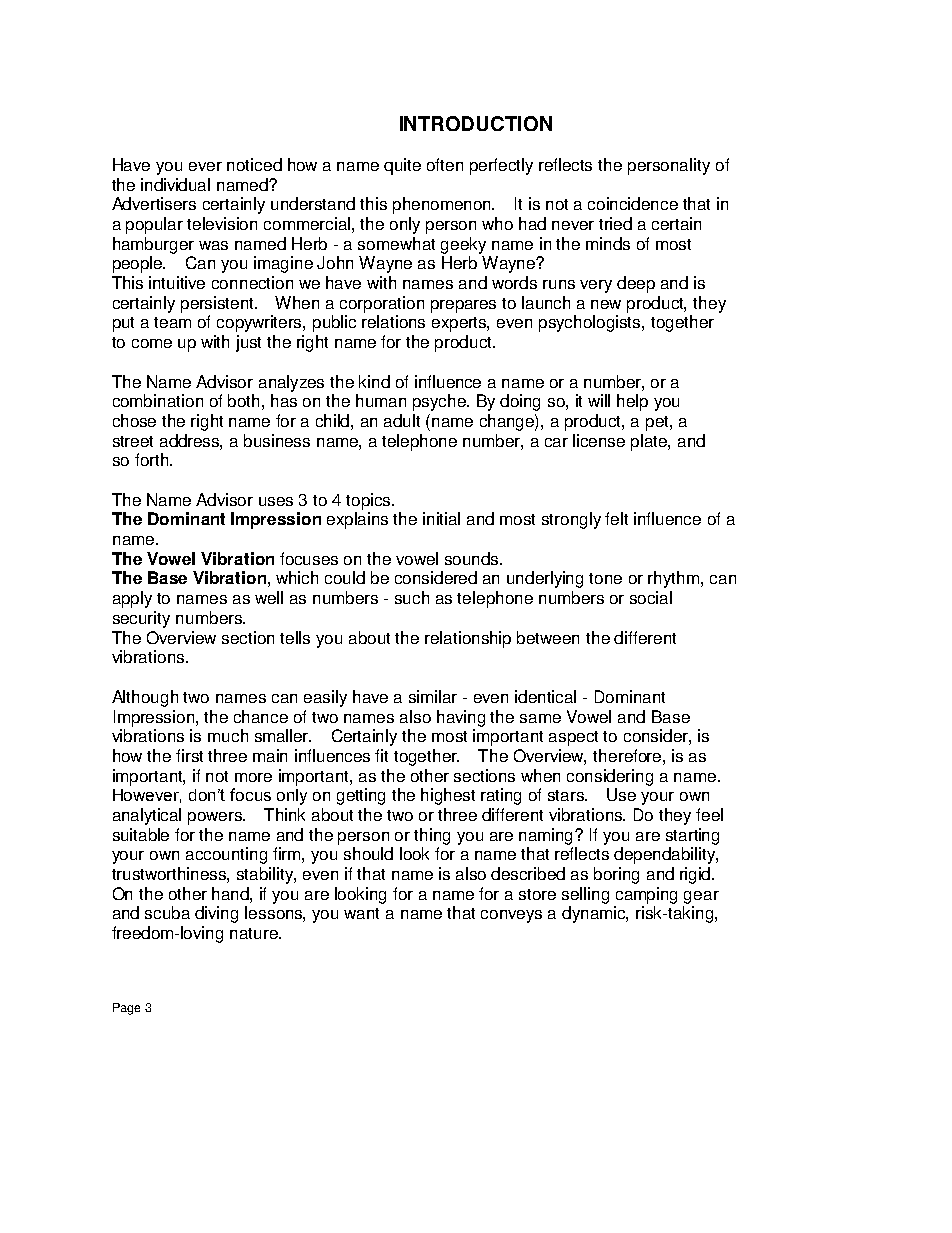 The width and height of the image is (952, 1233). I want to click on Although, so click(145, 698).
